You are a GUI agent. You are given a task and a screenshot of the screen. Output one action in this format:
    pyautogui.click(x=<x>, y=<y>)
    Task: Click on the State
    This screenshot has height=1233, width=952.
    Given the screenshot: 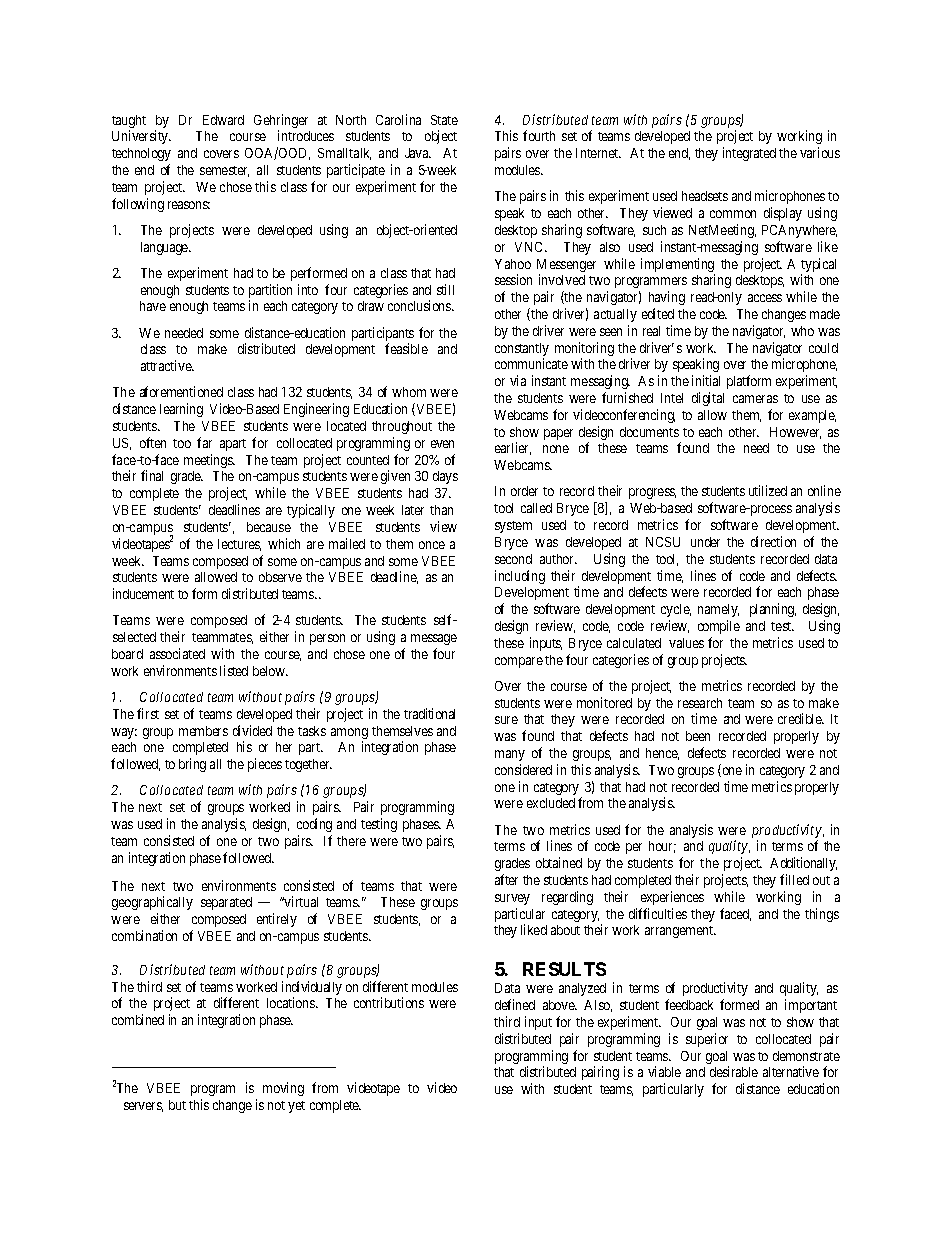 What is the action you would take?
    pyautogui.click(x=444, y=120)
